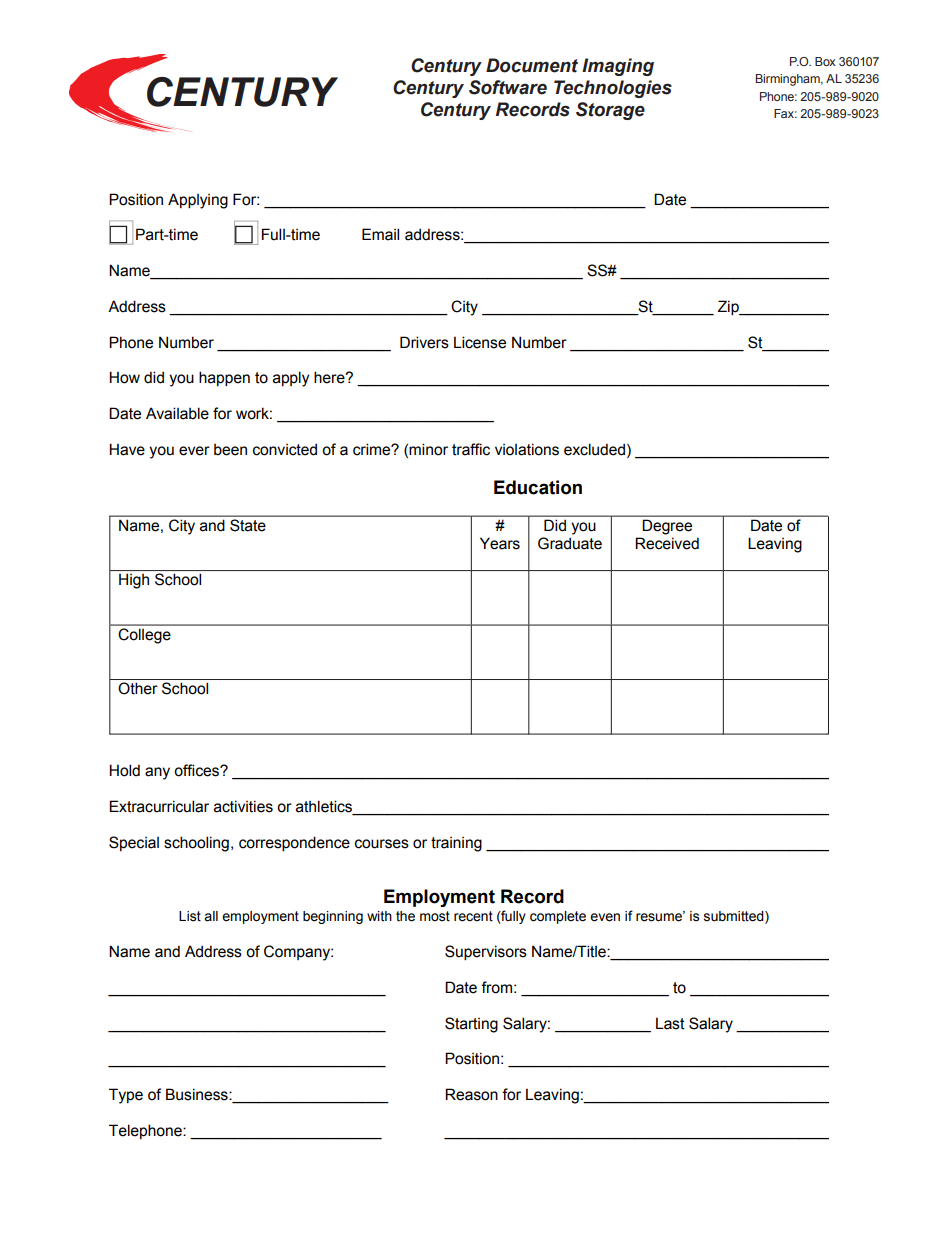 The height and width of the page is (1233, 952). Describe the element at coordinates (508, 87) in the page. I see `Software` at that location.
